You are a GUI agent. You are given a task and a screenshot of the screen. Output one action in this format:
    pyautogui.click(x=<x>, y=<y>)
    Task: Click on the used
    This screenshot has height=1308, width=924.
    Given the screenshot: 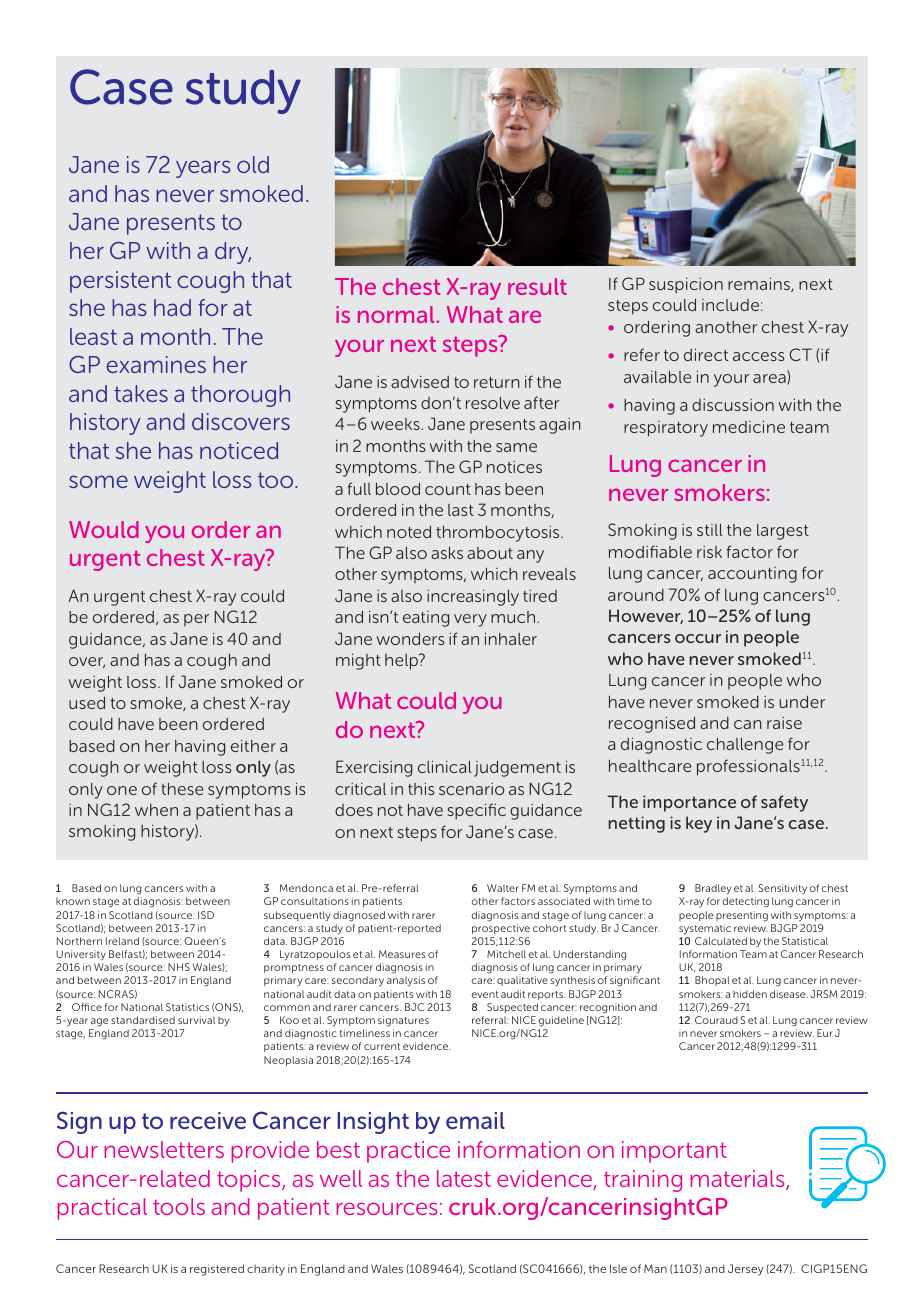 What is the action you would take?
    pyautogui.click(x=87, y=703)
